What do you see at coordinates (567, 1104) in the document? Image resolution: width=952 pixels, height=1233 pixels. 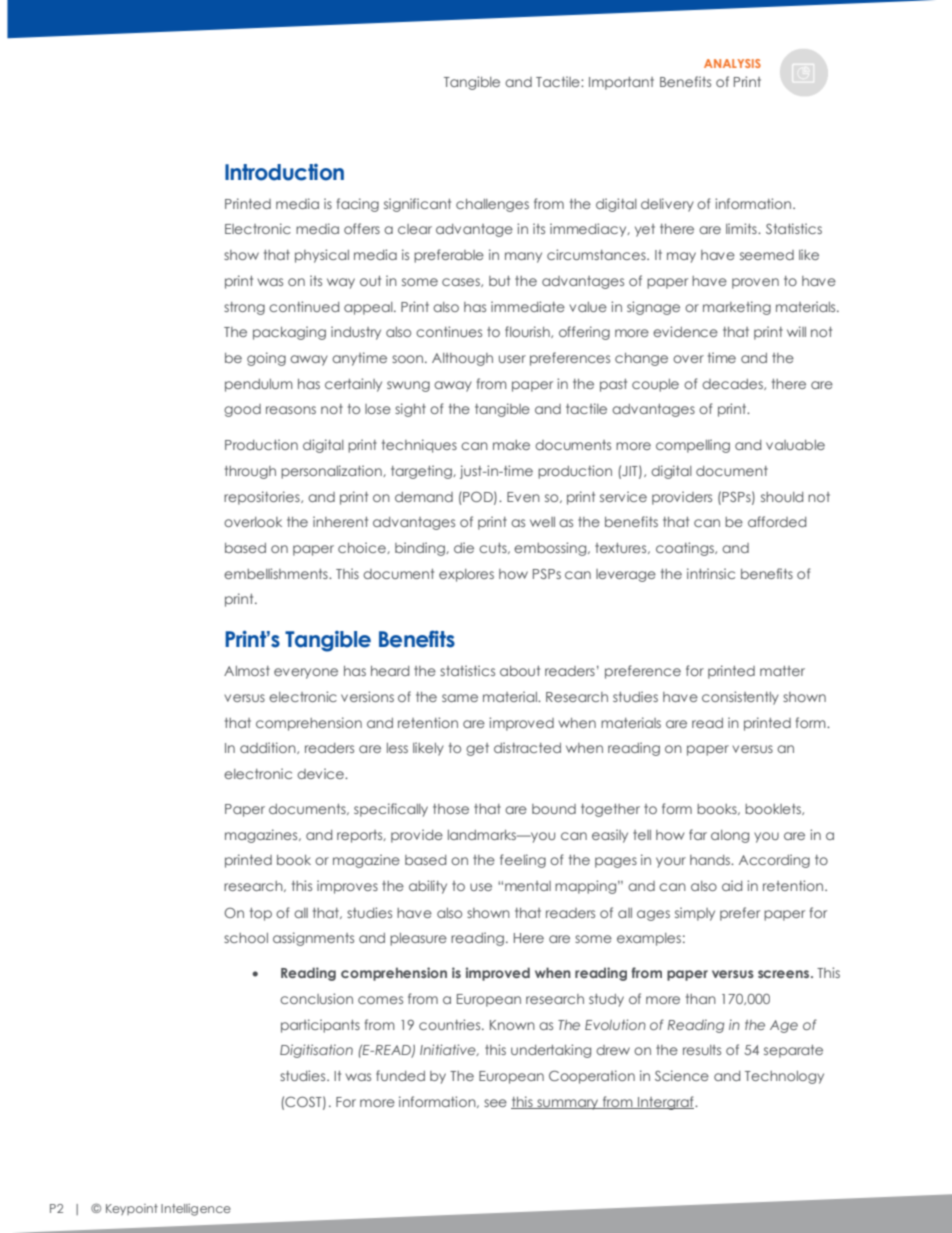 I see `summary` at bounding box center [567, 1104].
